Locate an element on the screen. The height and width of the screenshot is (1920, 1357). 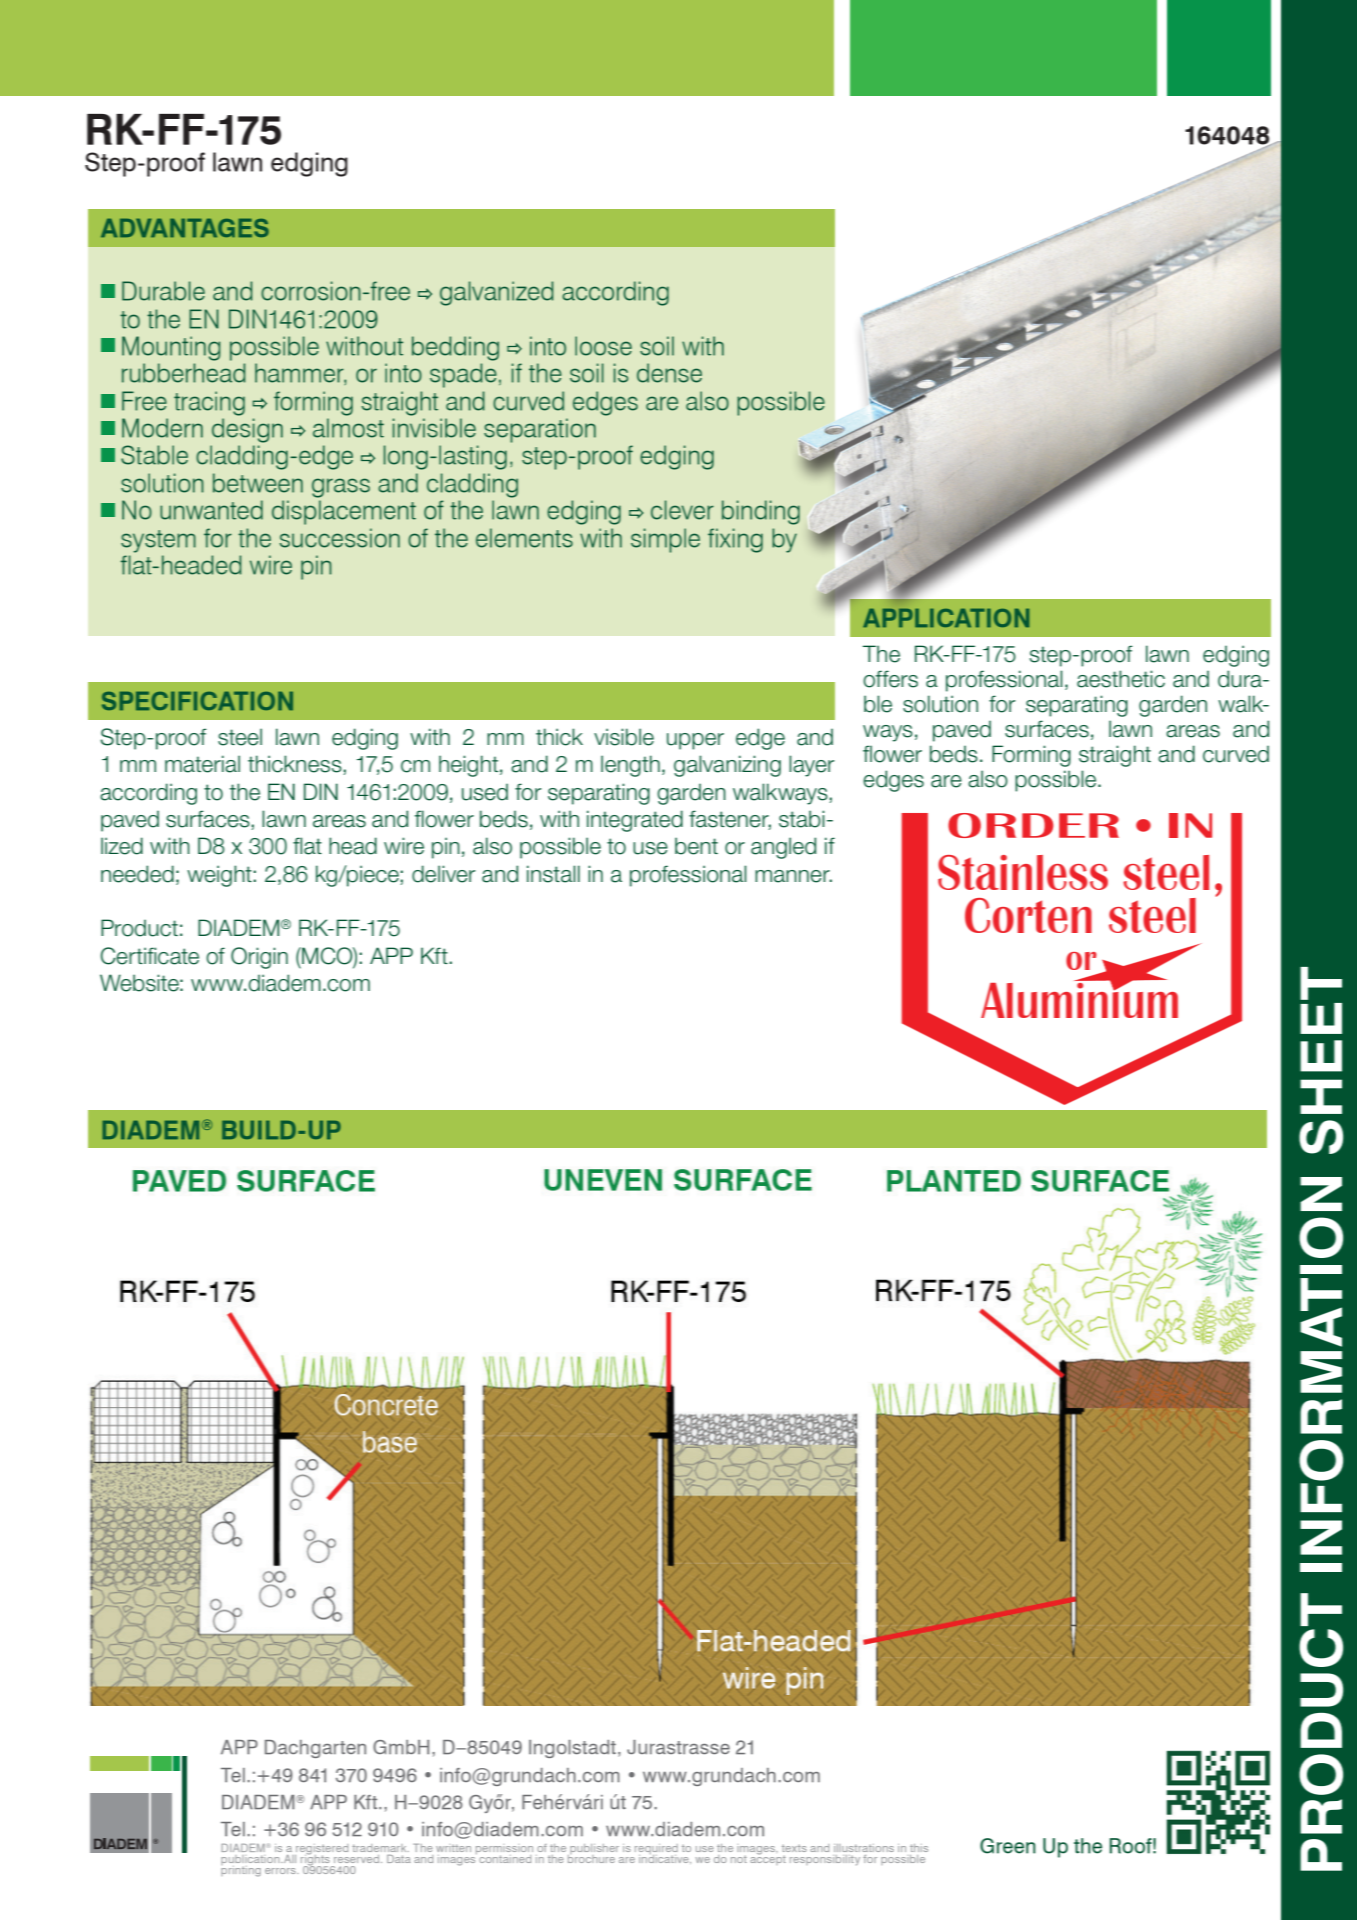
APPLICATION is located at coordinates (946, 617).
